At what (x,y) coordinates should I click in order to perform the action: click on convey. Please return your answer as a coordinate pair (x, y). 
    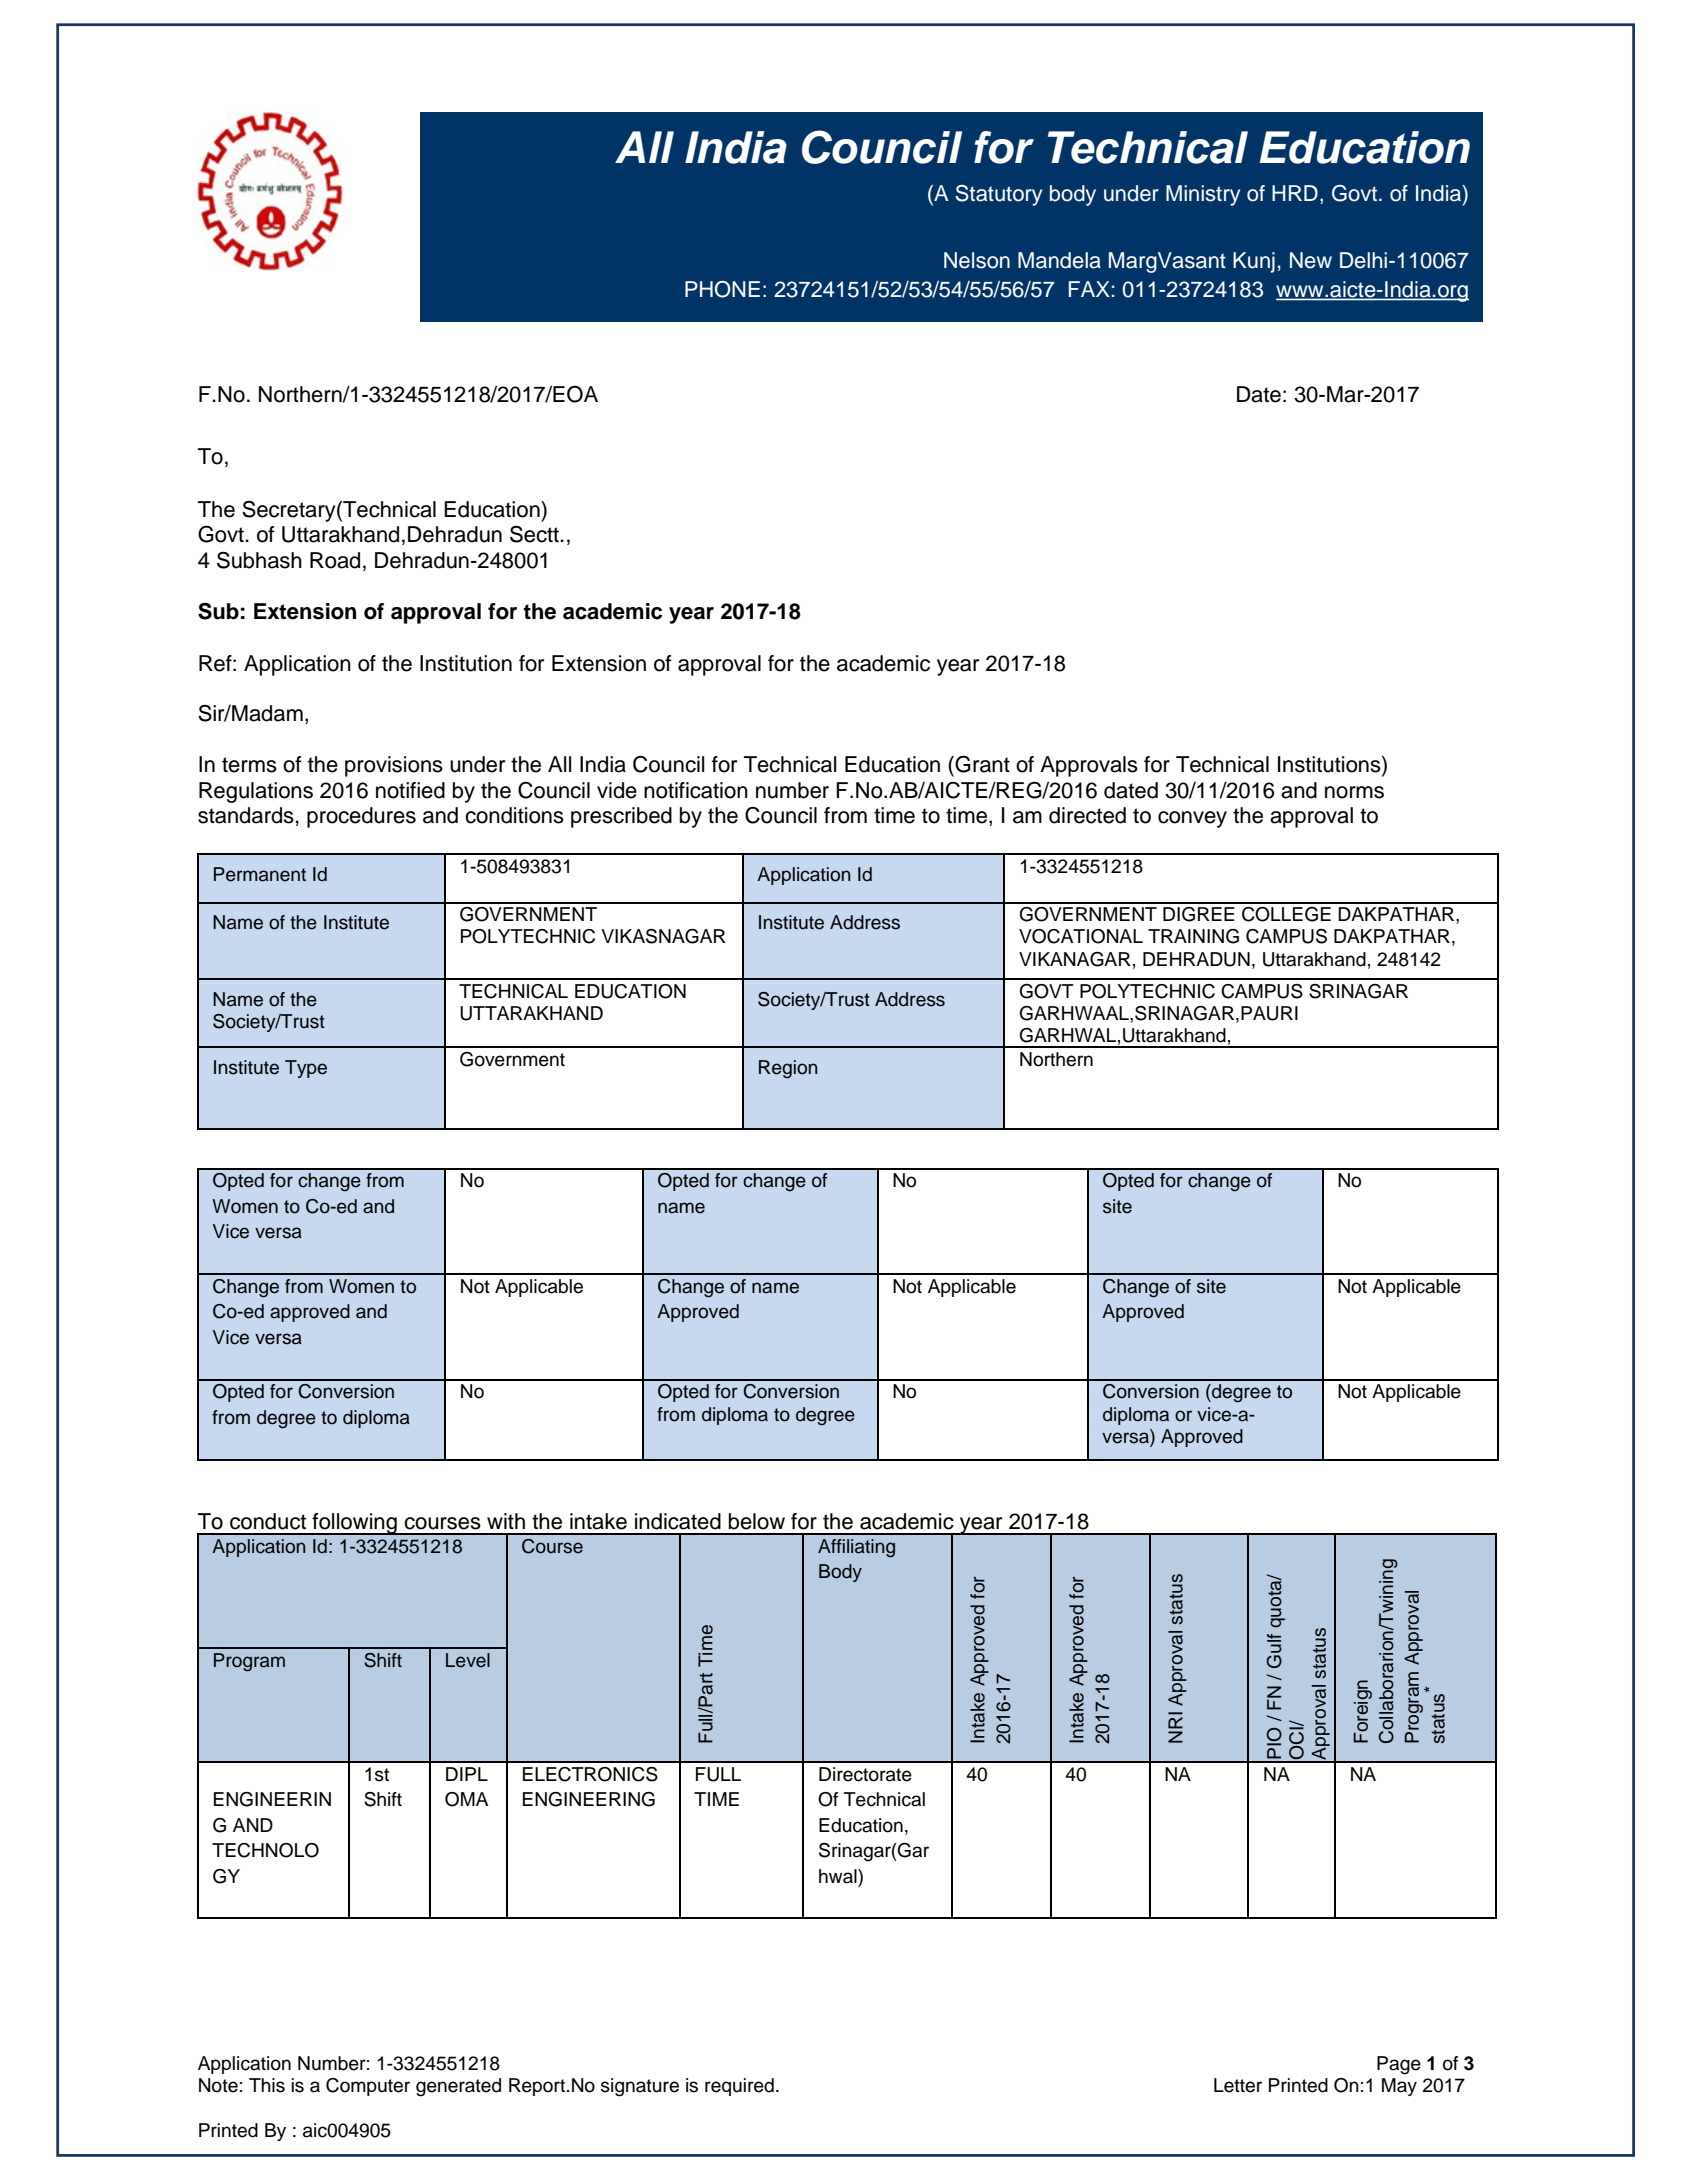
    Looking at the image, I should click on (1192, 819).
